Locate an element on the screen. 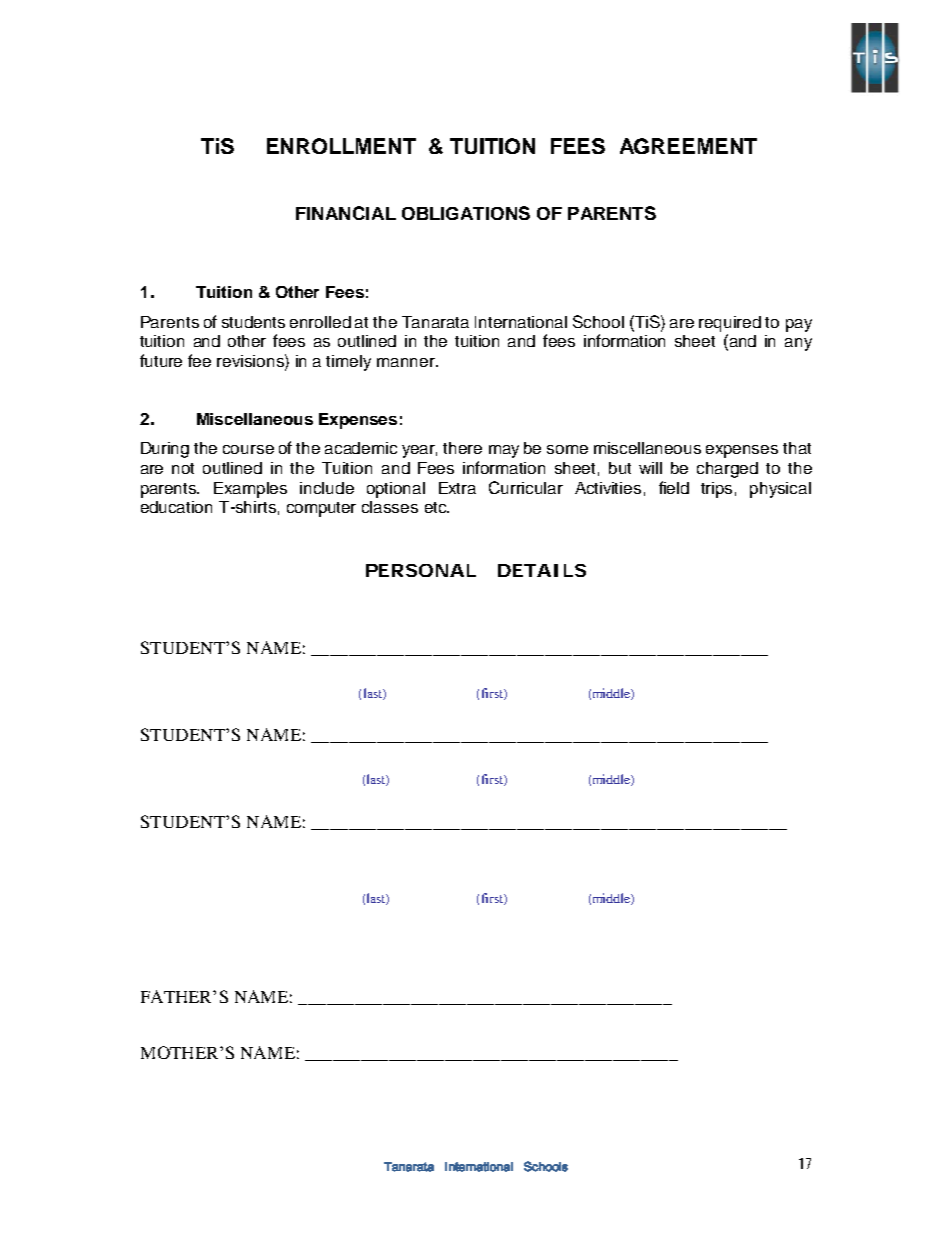 The height and width of the screenshot is (1233, 952). AGREEMENT is located at coordinates (688, 146).
